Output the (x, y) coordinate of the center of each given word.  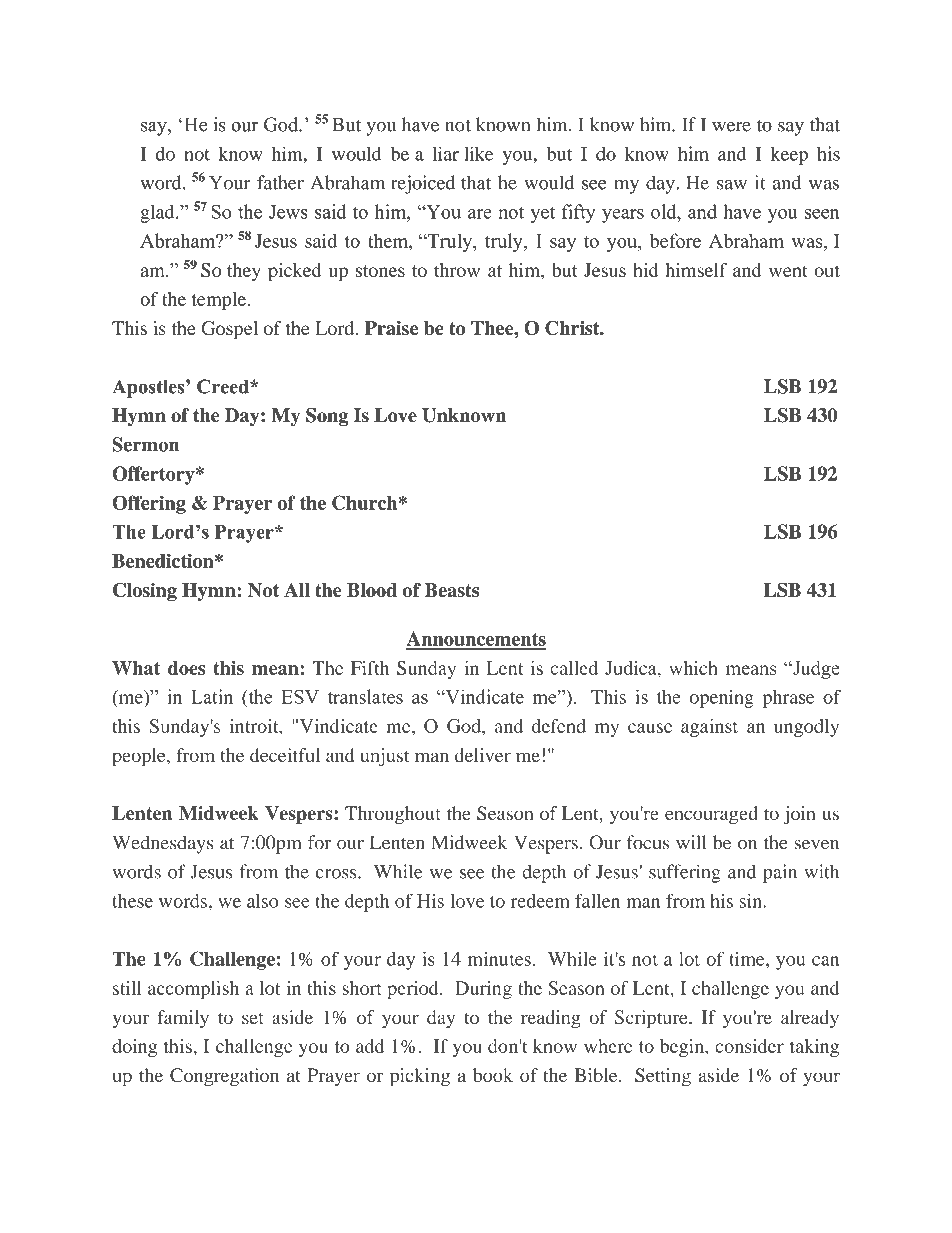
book (493, 1075)
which (693, 668)
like (478, 153)
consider (749, 1046)
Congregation (224, 1077)
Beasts (452, 590)
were (731, 127)
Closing (145, 592)
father (280, 182)
